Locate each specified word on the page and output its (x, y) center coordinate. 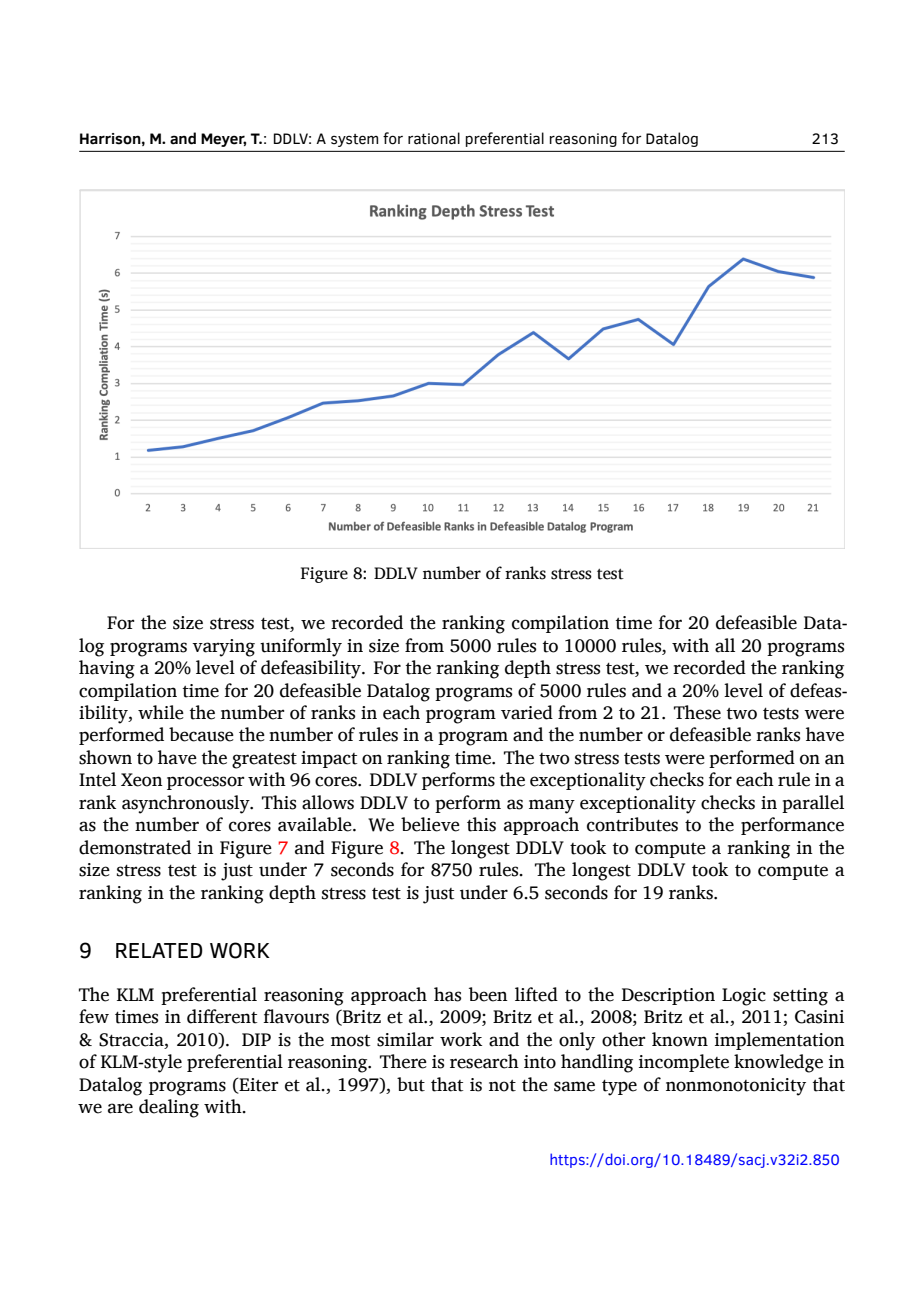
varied (527, 712)
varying (223, 648)
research (484, 1061)
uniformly (301, 647)
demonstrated (135, 847)
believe (430, 824)
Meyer (223, 140)
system (354, 140)
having (107, 669)
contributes (632, 824)
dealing (169, 1108)
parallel (813, 804)
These (697, 712)
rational (434, 138)
